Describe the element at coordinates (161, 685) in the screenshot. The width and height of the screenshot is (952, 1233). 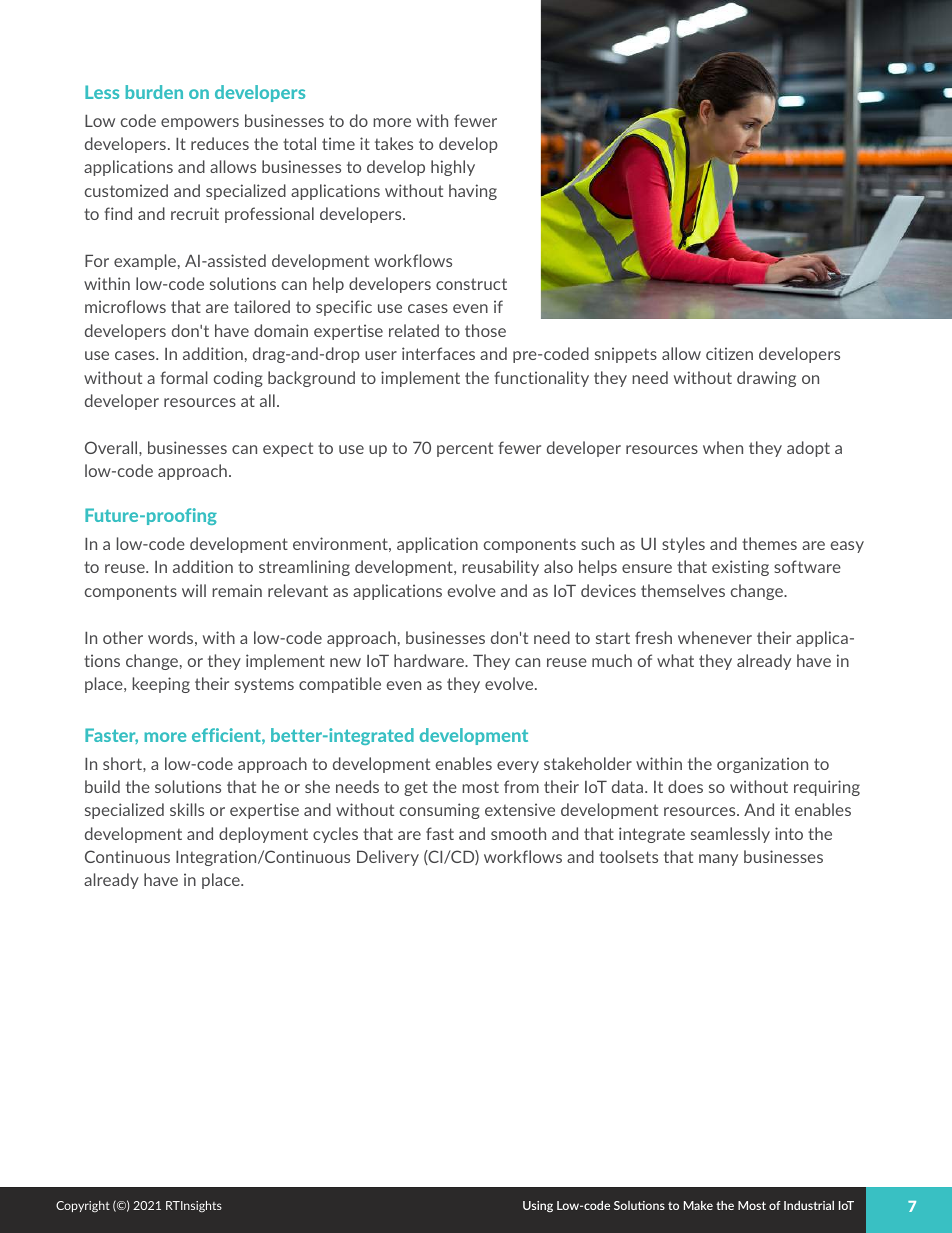
I see `keeping` at that location.
